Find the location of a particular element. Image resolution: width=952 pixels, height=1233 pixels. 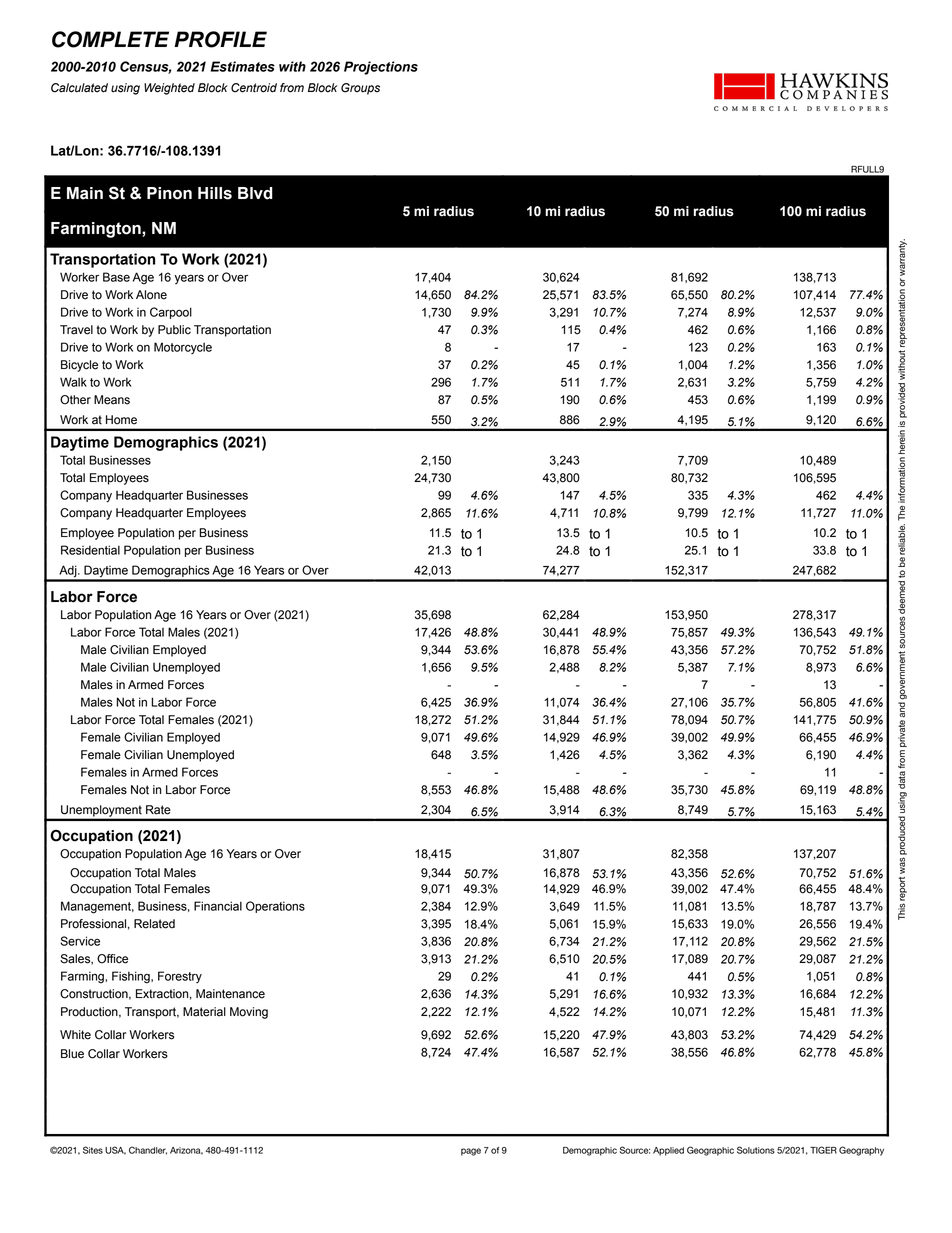

Solutions is located at coordinates (756, 1150).
